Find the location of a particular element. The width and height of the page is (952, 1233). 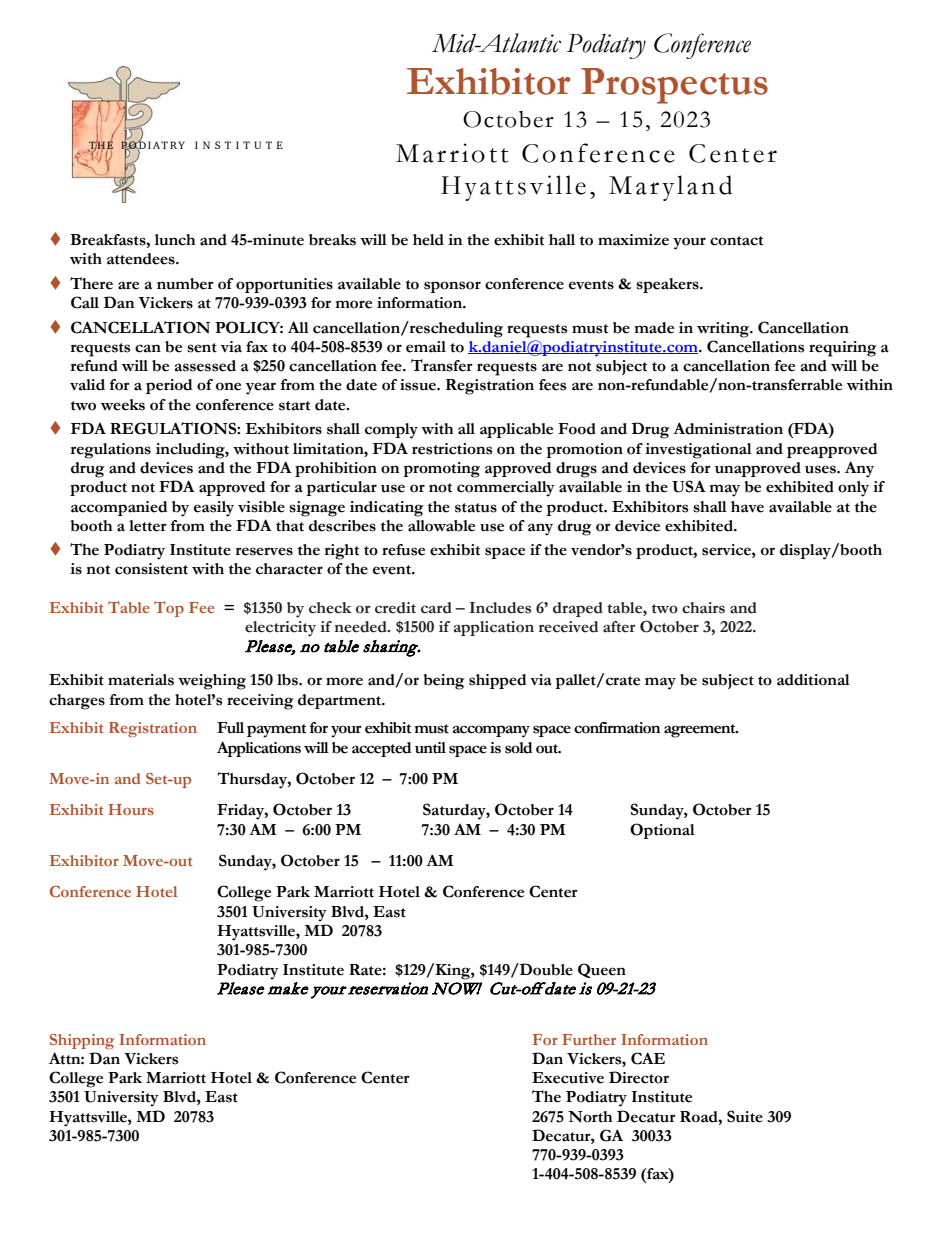

held is located at coordinates (428, 240).
